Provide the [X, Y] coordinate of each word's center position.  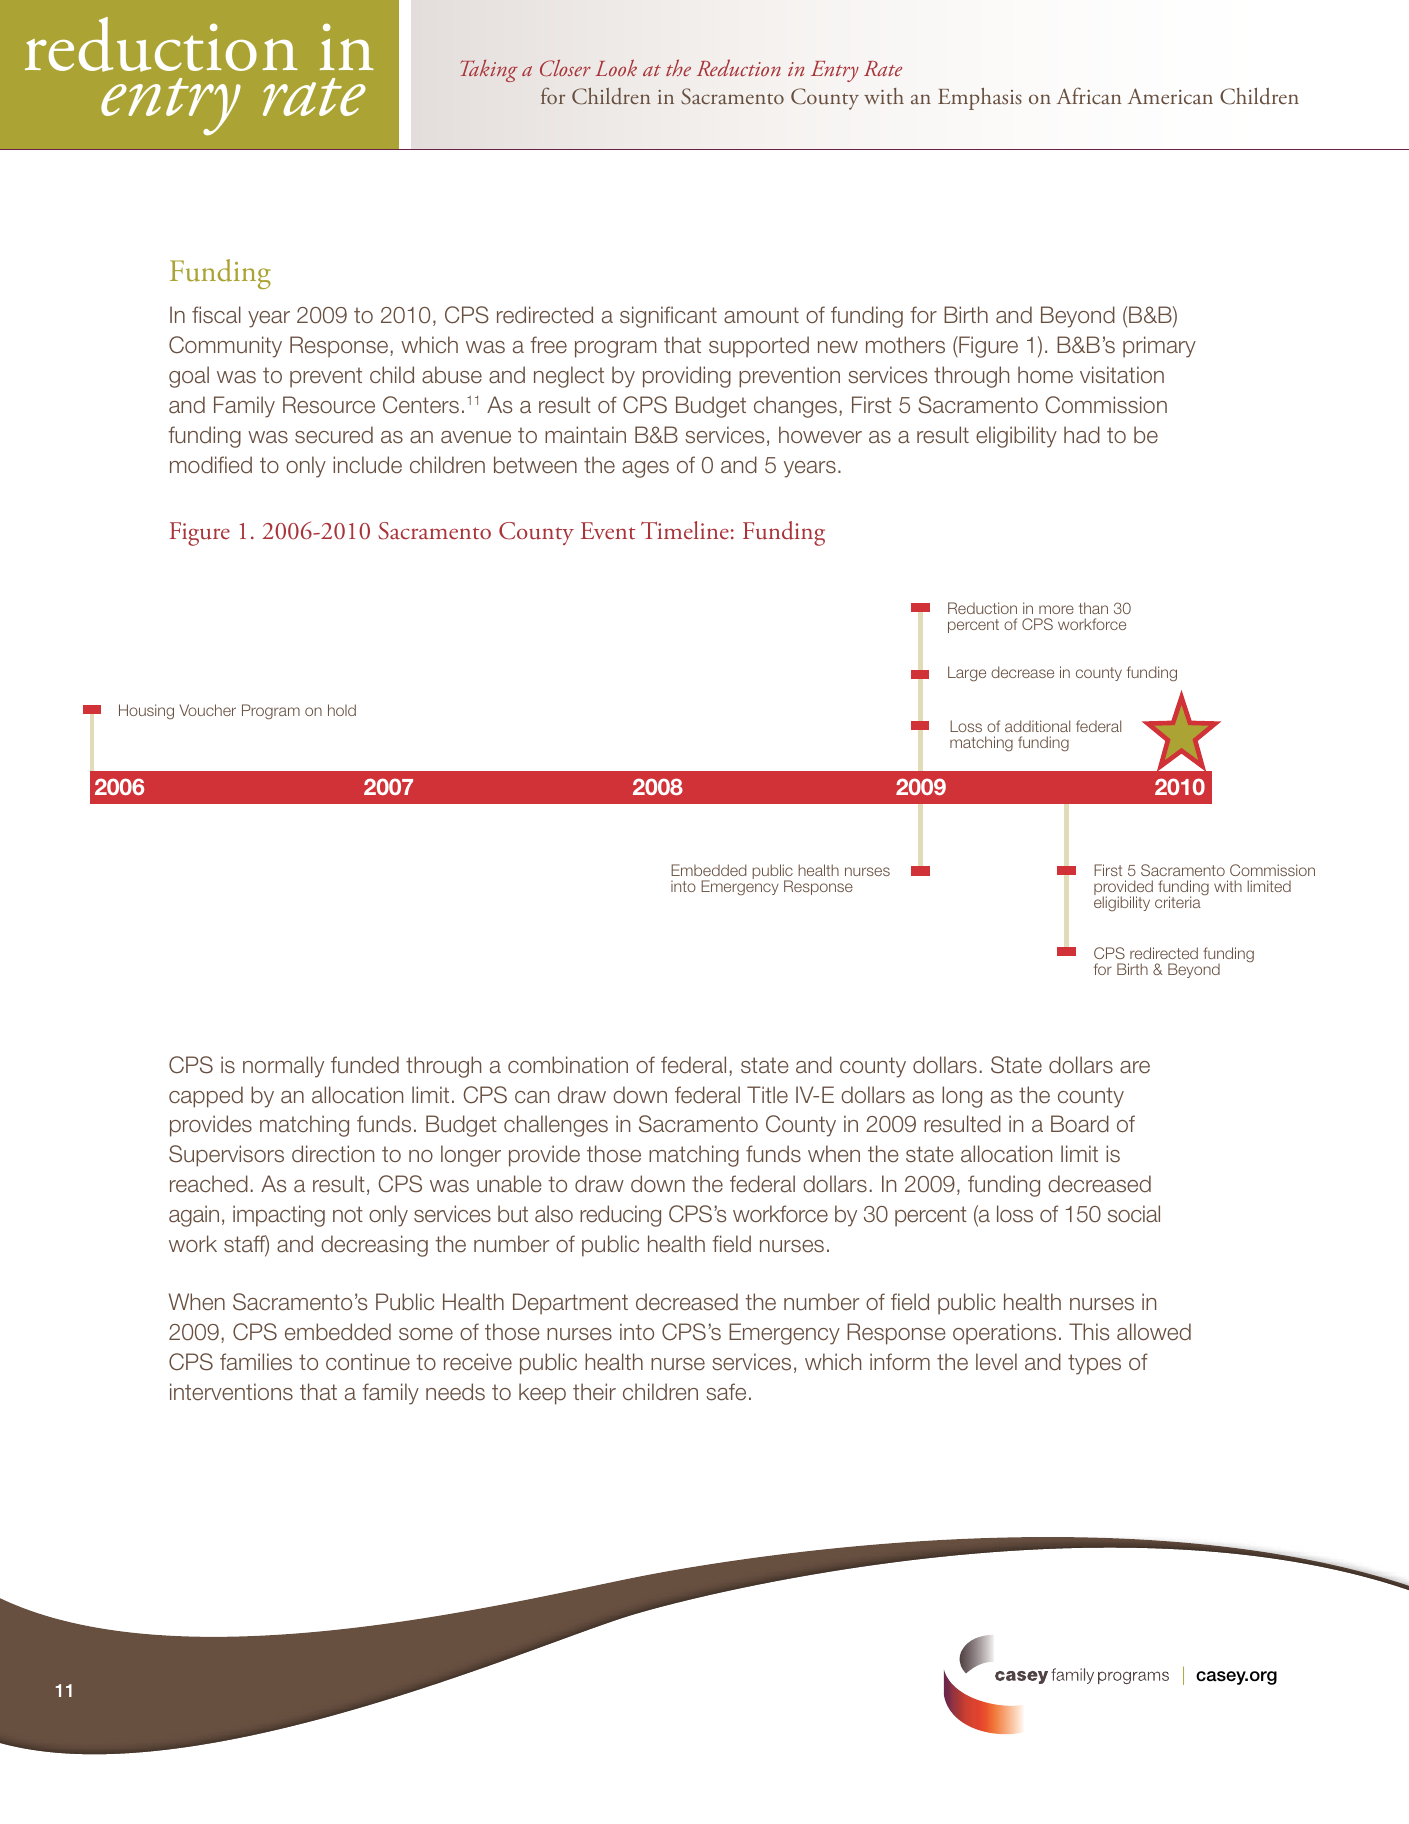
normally [283, 1067]
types [1094, 1364]
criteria [1178, 902]
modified [211, 465]
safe [726, 1392]
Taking [489, 71]
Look [616, 68]
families [256, 1362]
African [1089, 95]
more [1056, 609]
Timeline [685, 530]
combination [568, 1065]
